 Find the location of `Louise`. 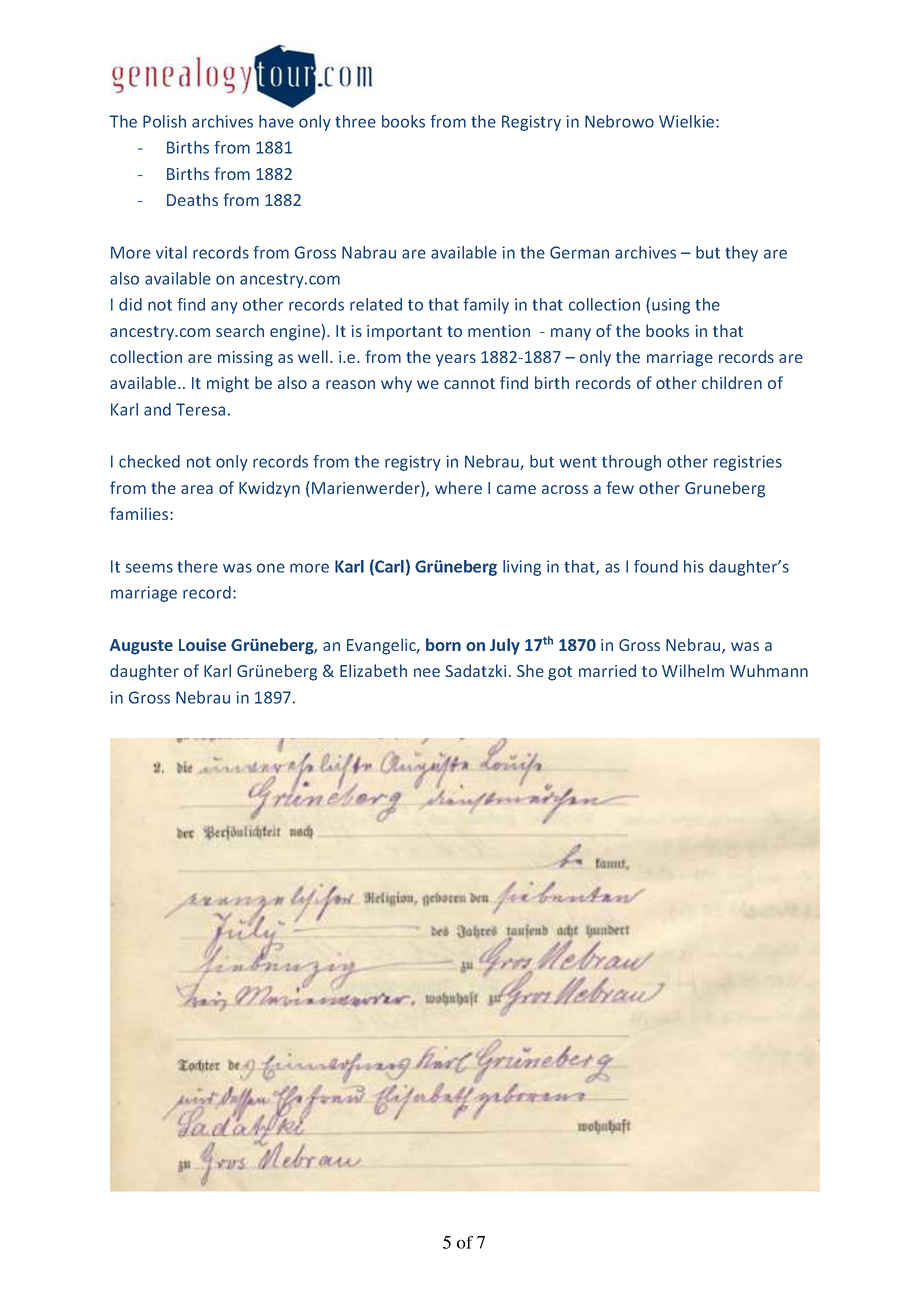

Louise is located at coordinates (202, 644).
